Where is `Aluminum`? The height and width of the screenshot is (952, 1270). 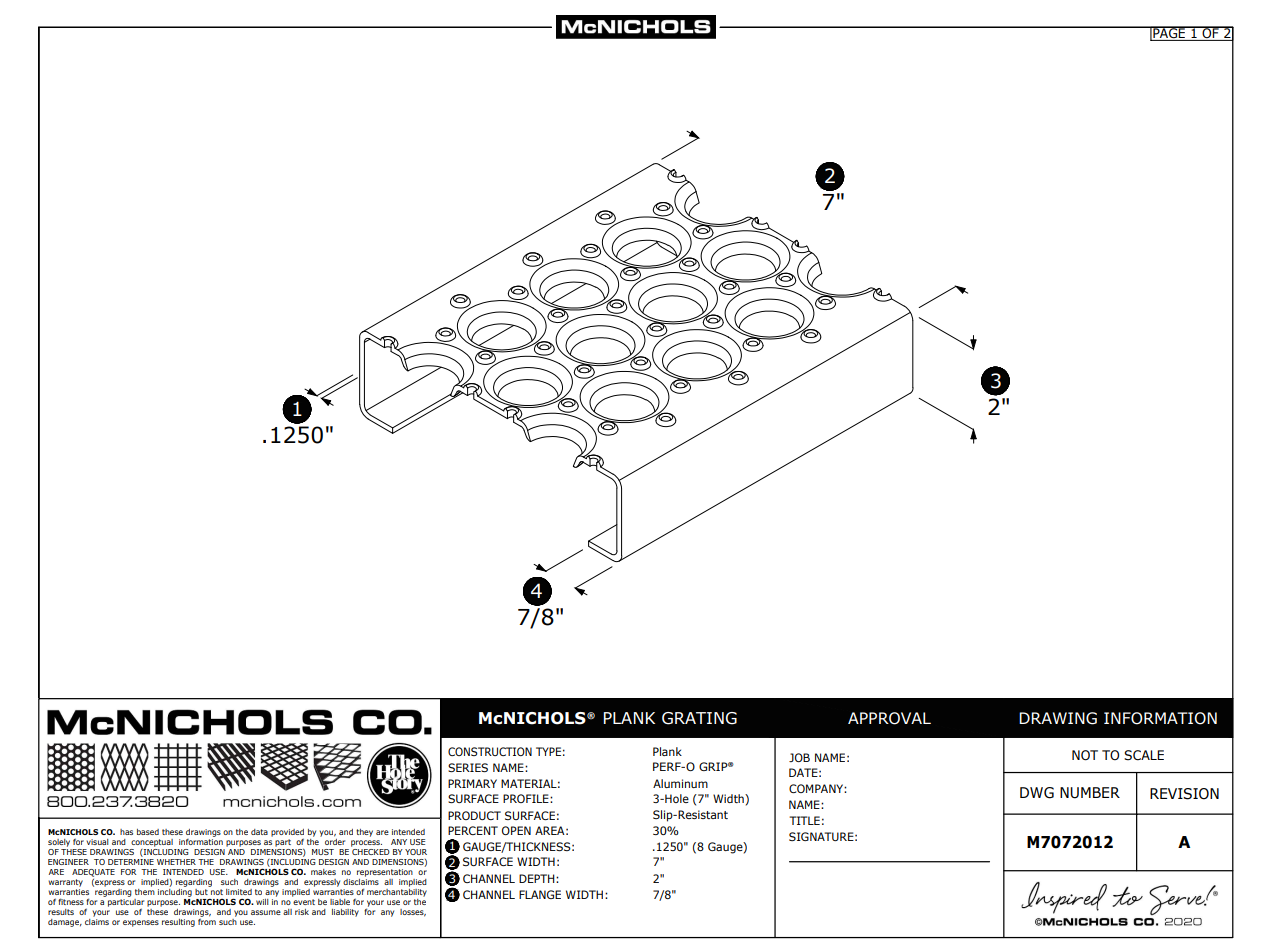
Aluminum is located at coordinates (680, 783).
